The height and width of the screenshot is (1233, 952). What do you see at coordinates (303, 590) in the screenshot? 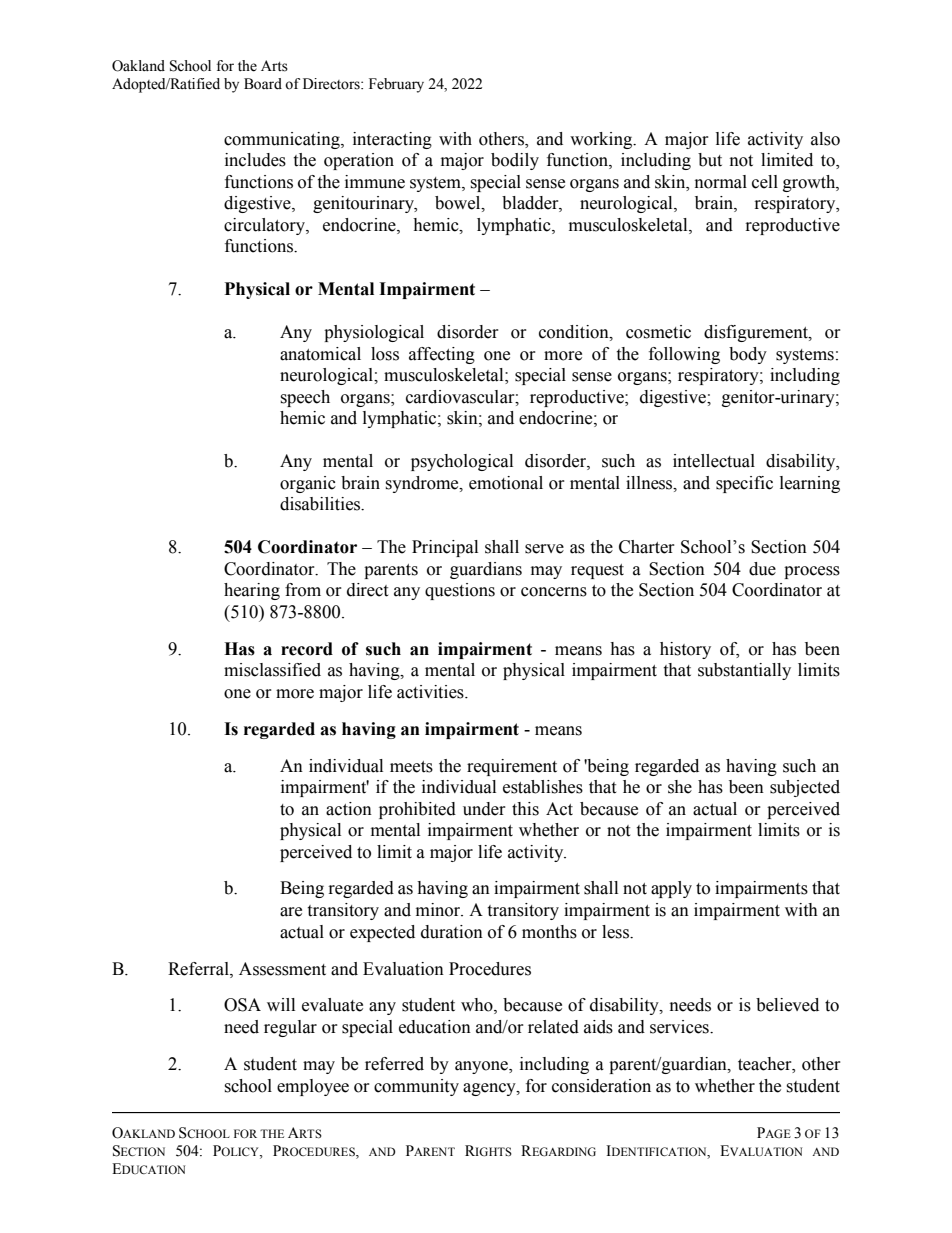
I see `from` at bounding box center [303, 590].
